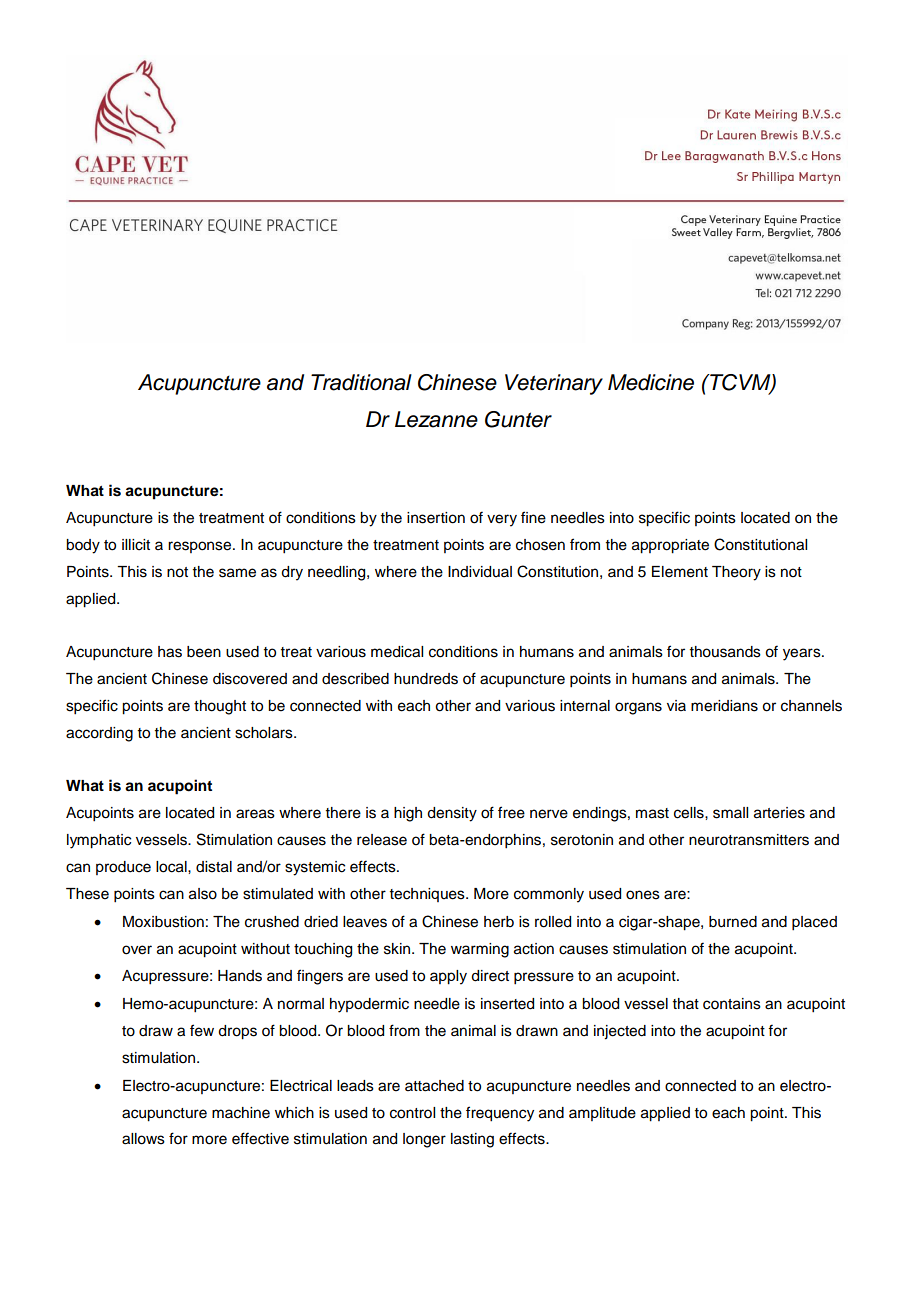 The height and width of the screenshot is (1309, 924). I want to click on according, so click(99, 734).
